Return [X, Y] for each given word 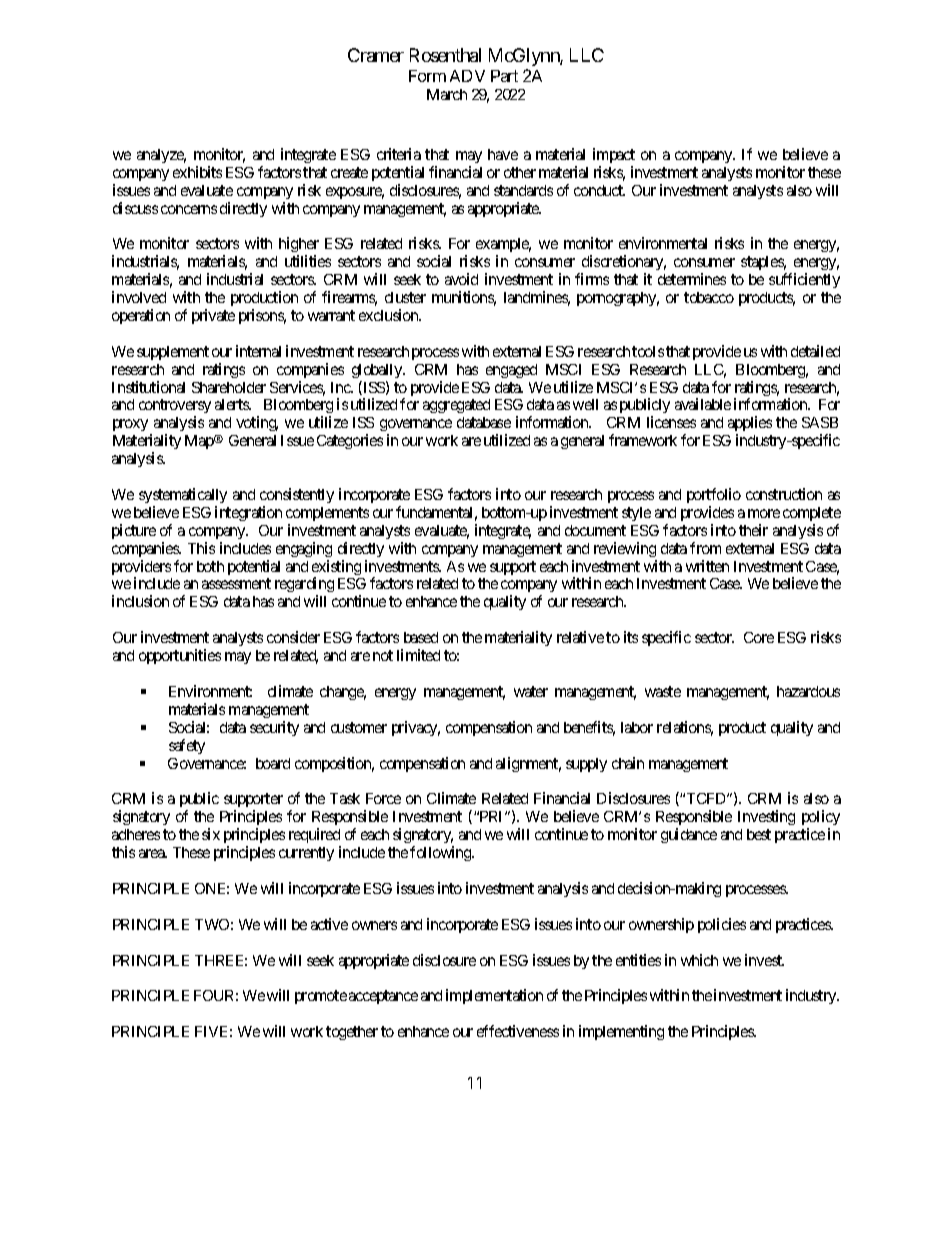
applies [750, 425]
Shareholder [229, 387]
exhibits [197, 172]
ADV [467, 76]
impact [614, 155]
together [352, 1033]
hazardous [808, 691]
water [531, 691]
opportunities [180, 656]
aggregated [456, 406]
